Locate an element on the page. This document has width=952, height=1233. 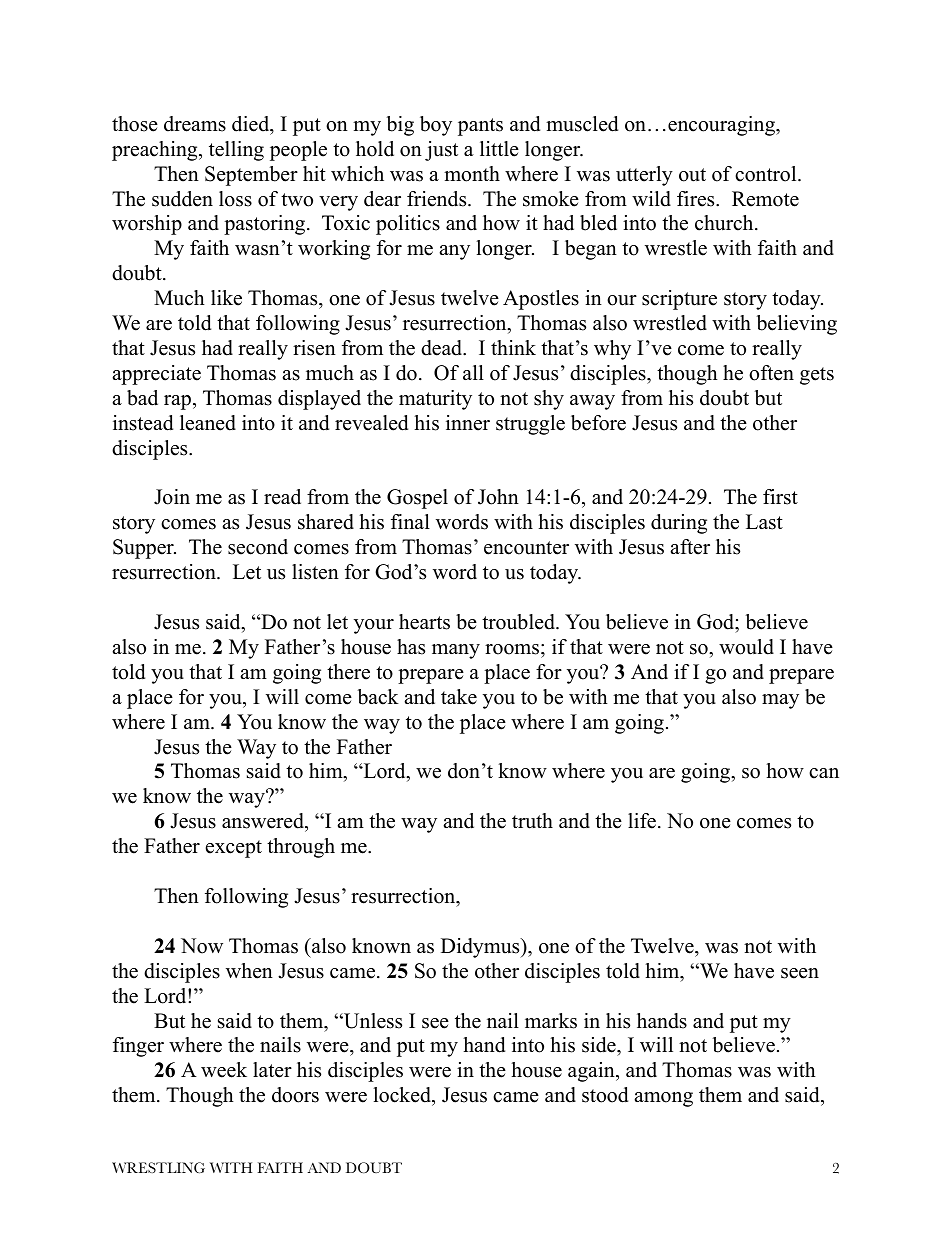
John is located at coordinates (498, 497).
